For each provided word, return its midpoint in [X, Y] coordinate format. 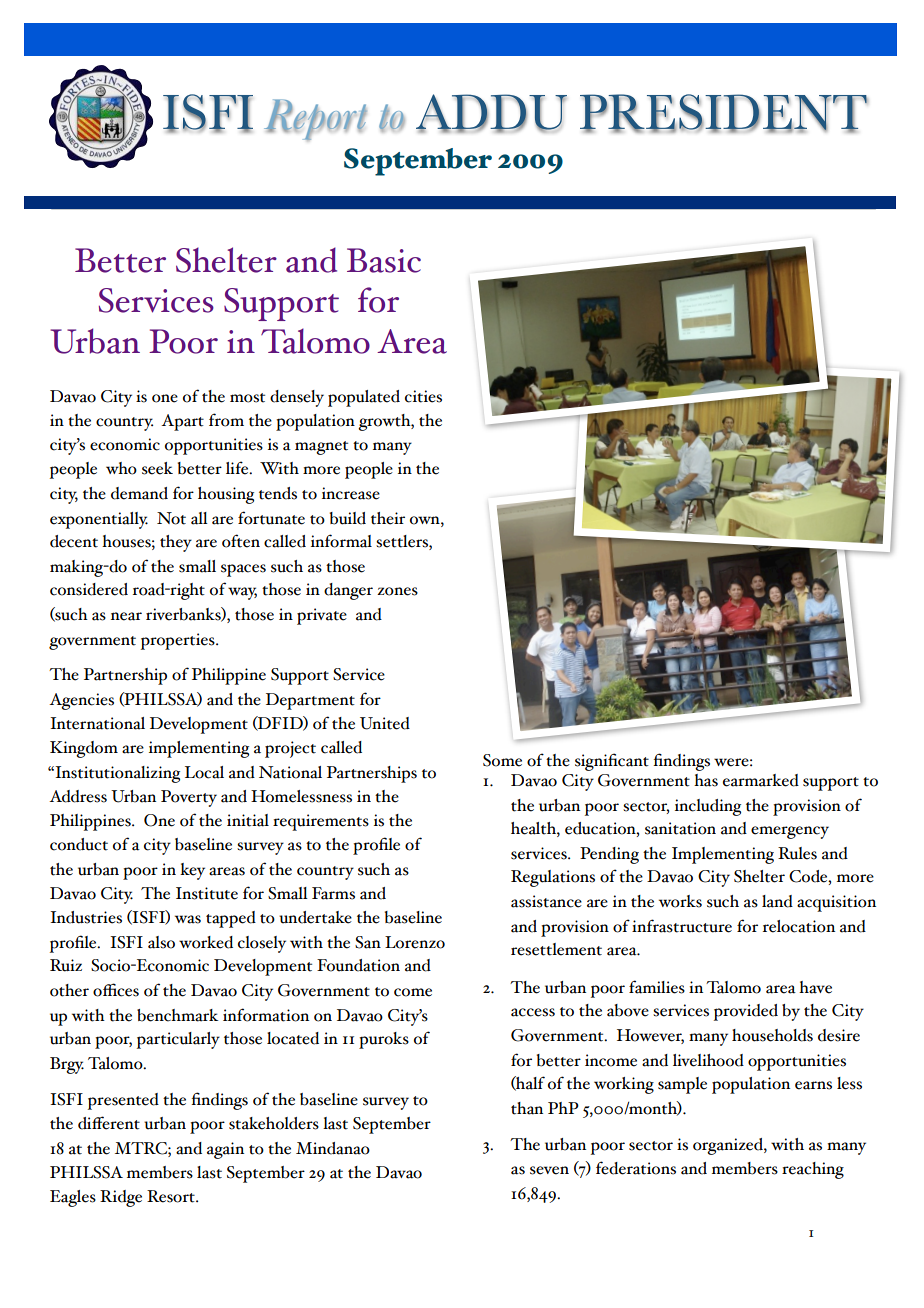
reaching [813, 1170]
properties [179, 641]
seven [549, 1170]
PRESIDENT [724, 113]
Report [315, 120]
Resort [172, 1196]
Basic [384, 260]
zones [397, 591]
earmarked [761, 780]
